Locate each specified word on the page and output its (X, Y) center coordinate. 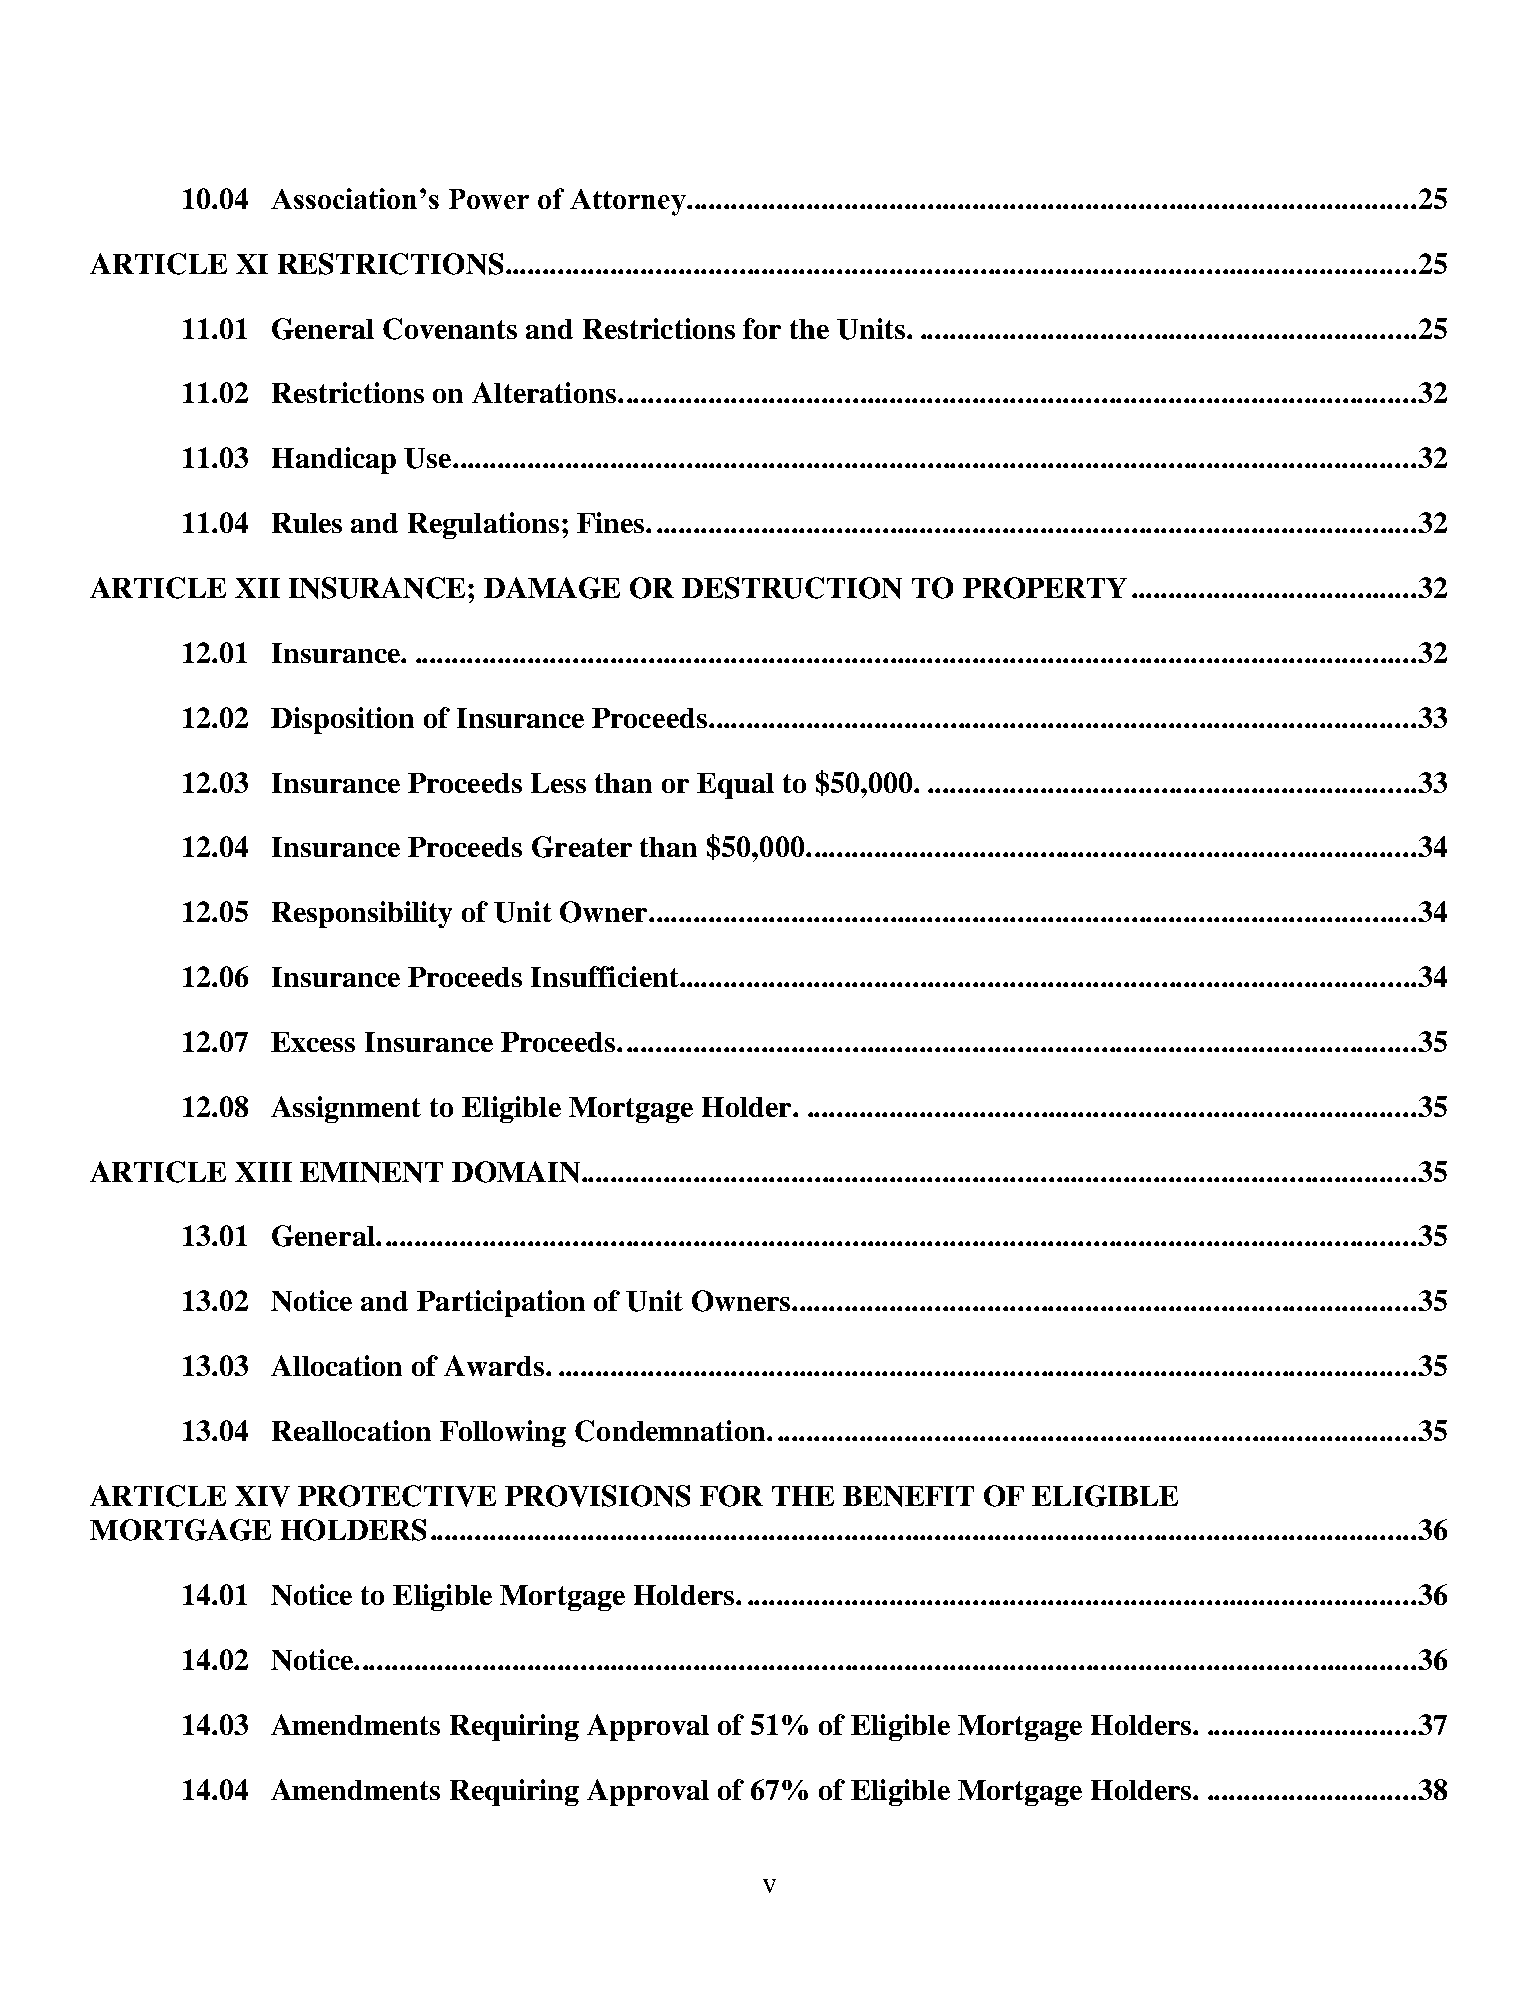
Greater (582, 847)
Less (558, 783)
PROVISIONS (597, 1496)
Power (489, 199)
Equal (735, 786)
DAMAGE (552, 588)
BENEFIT (908, 1496)
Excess (313, 1042)
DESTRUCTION (792, 588)
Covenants (450, 329)
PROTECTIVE (397, 1496)
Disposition (342, 720)
